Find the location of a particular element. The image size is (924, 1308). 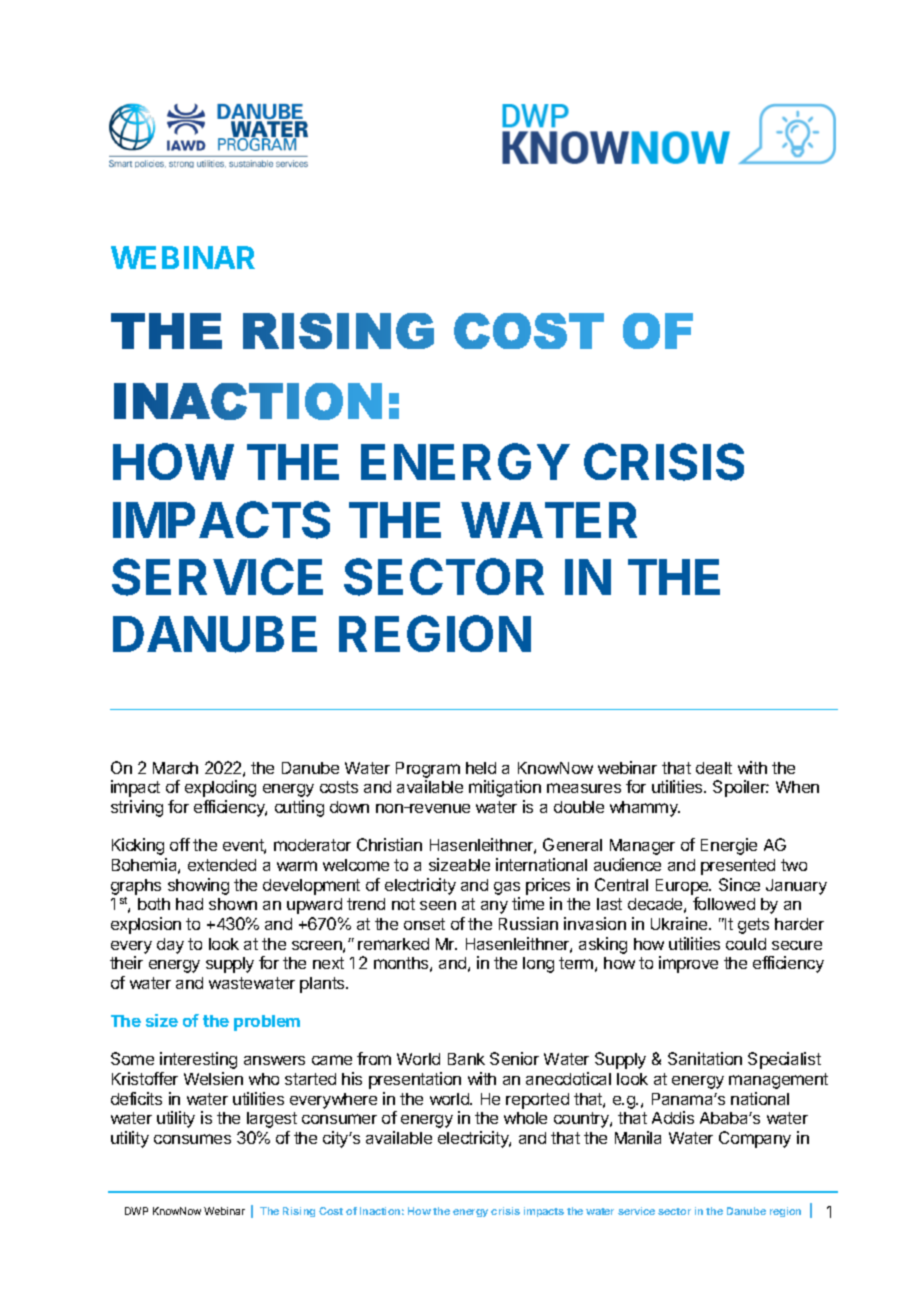

had is located at coordinates (189, 904).
